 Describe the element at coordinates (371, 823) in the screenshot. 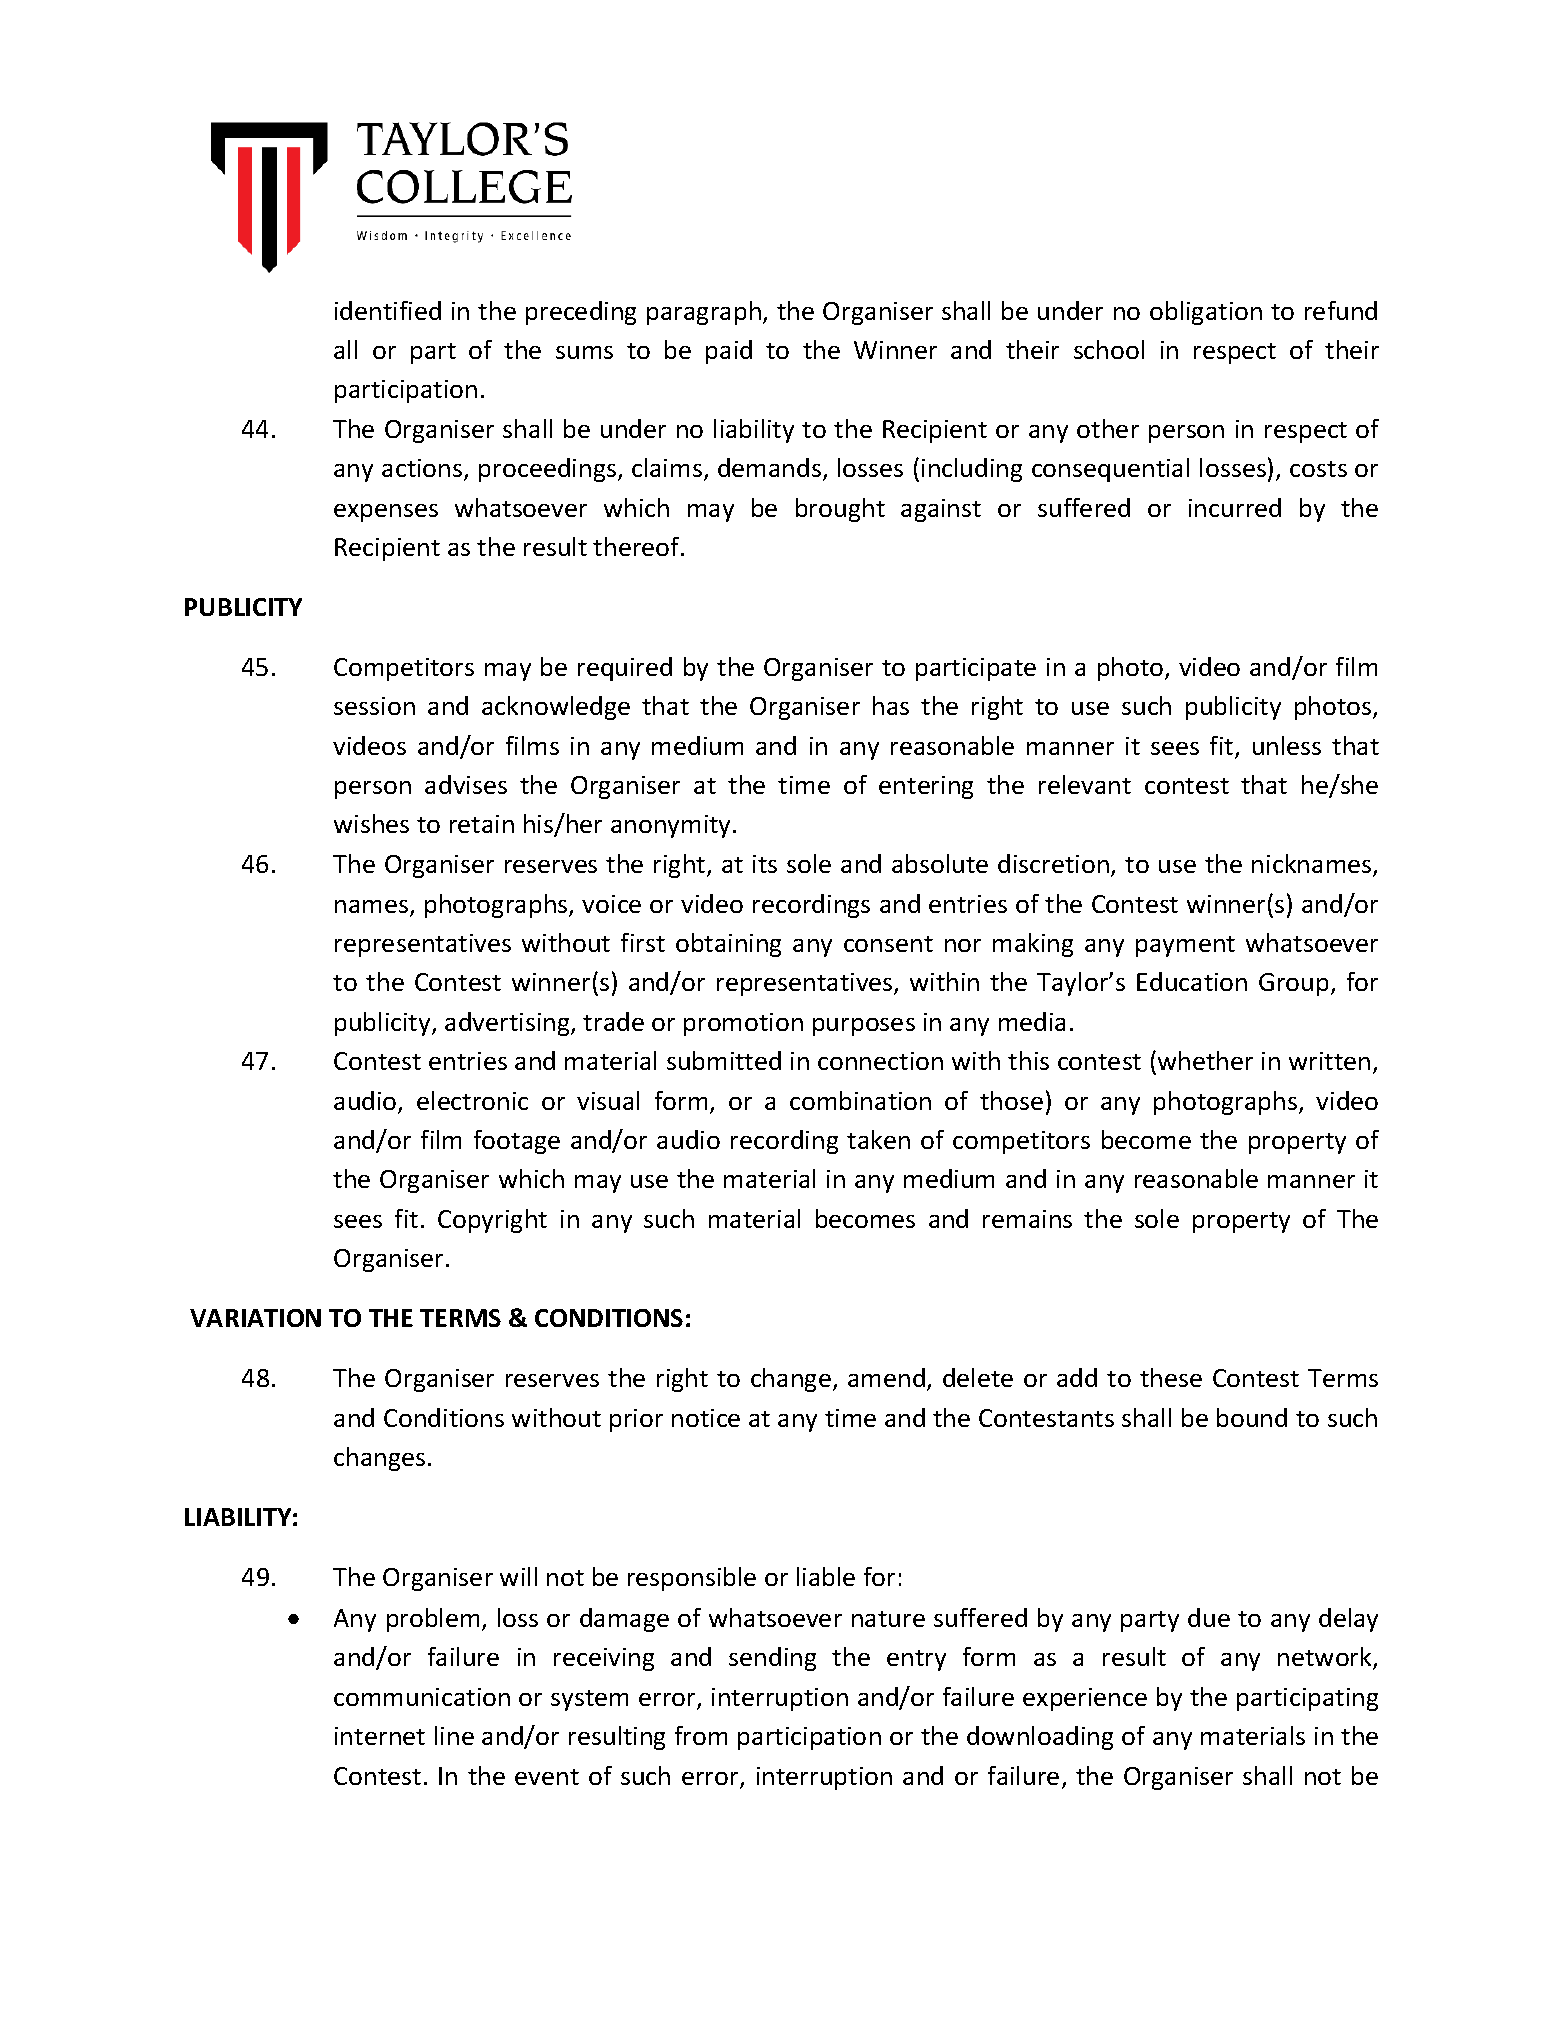

I see `wishes` at that location.
